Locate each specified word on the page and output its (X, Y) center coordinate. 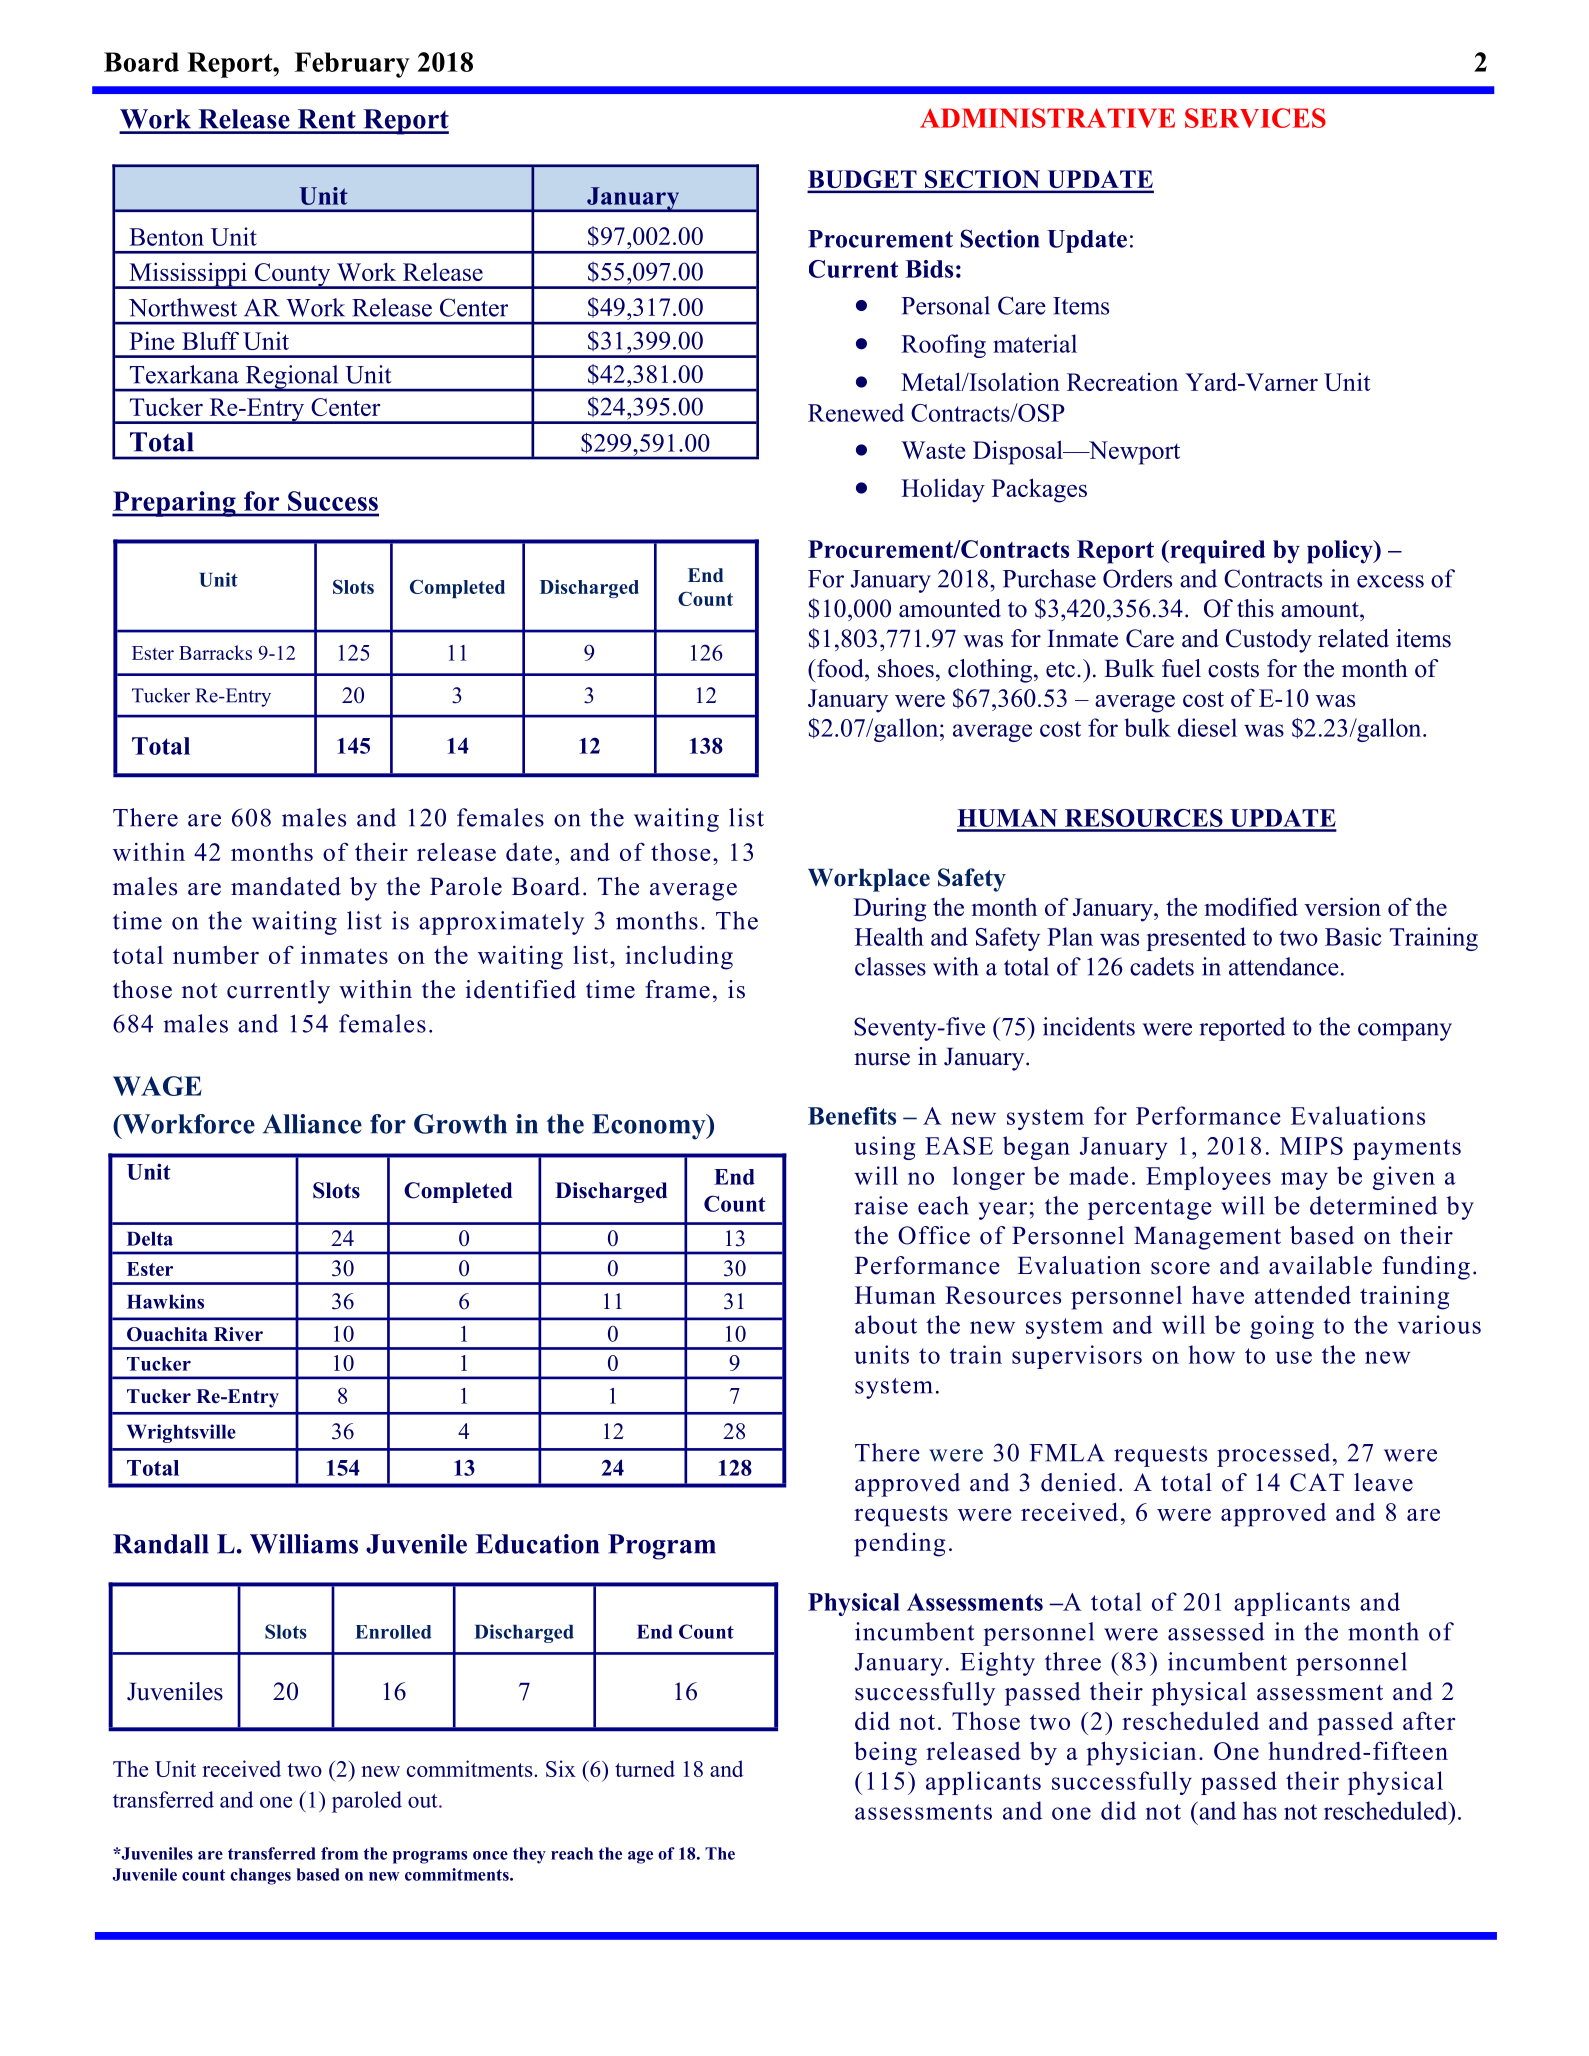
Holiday (943, 490)
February (352, 65)
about (886, 1324)
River (238, 1334)
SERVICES (1255, 118)
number (216, 954)
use (1293, 1357)
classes (890, 966)
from (339, 1853)
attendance (1284, 966)
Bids (929, 269)
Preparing (175, 504)
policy (1341, 552)
